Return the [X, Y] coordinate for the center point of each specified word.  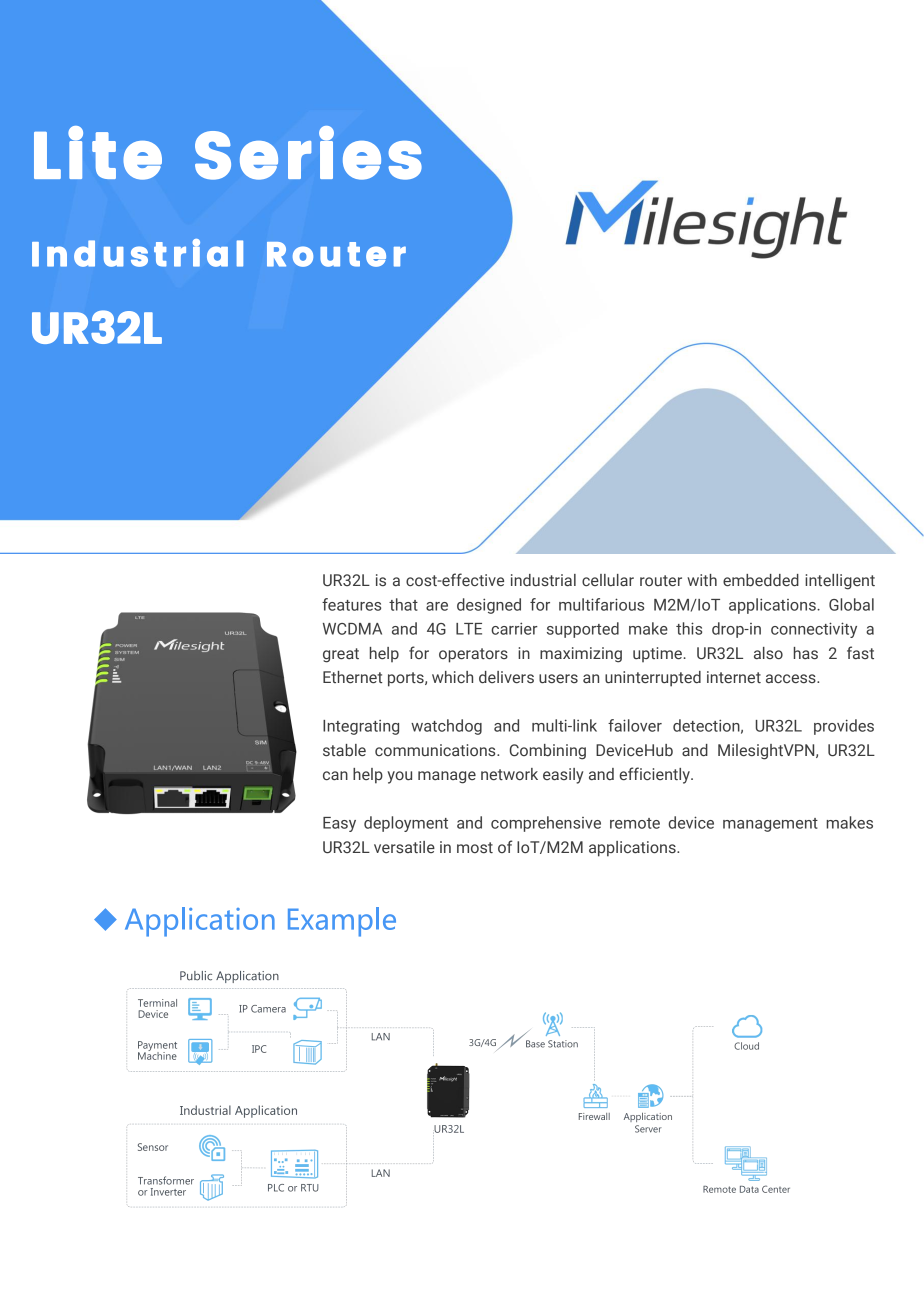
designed [489, 606]
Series [308, 153]
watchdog [446, 727]
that [403, 604]
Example [342, 922]
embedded [761, 580]
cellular [608, 580]
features [351, 604]
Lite [98, 153]
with [702, 580]
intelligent [840, 582]
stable [344, 750]
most [475, 847]
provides [844, 727]
